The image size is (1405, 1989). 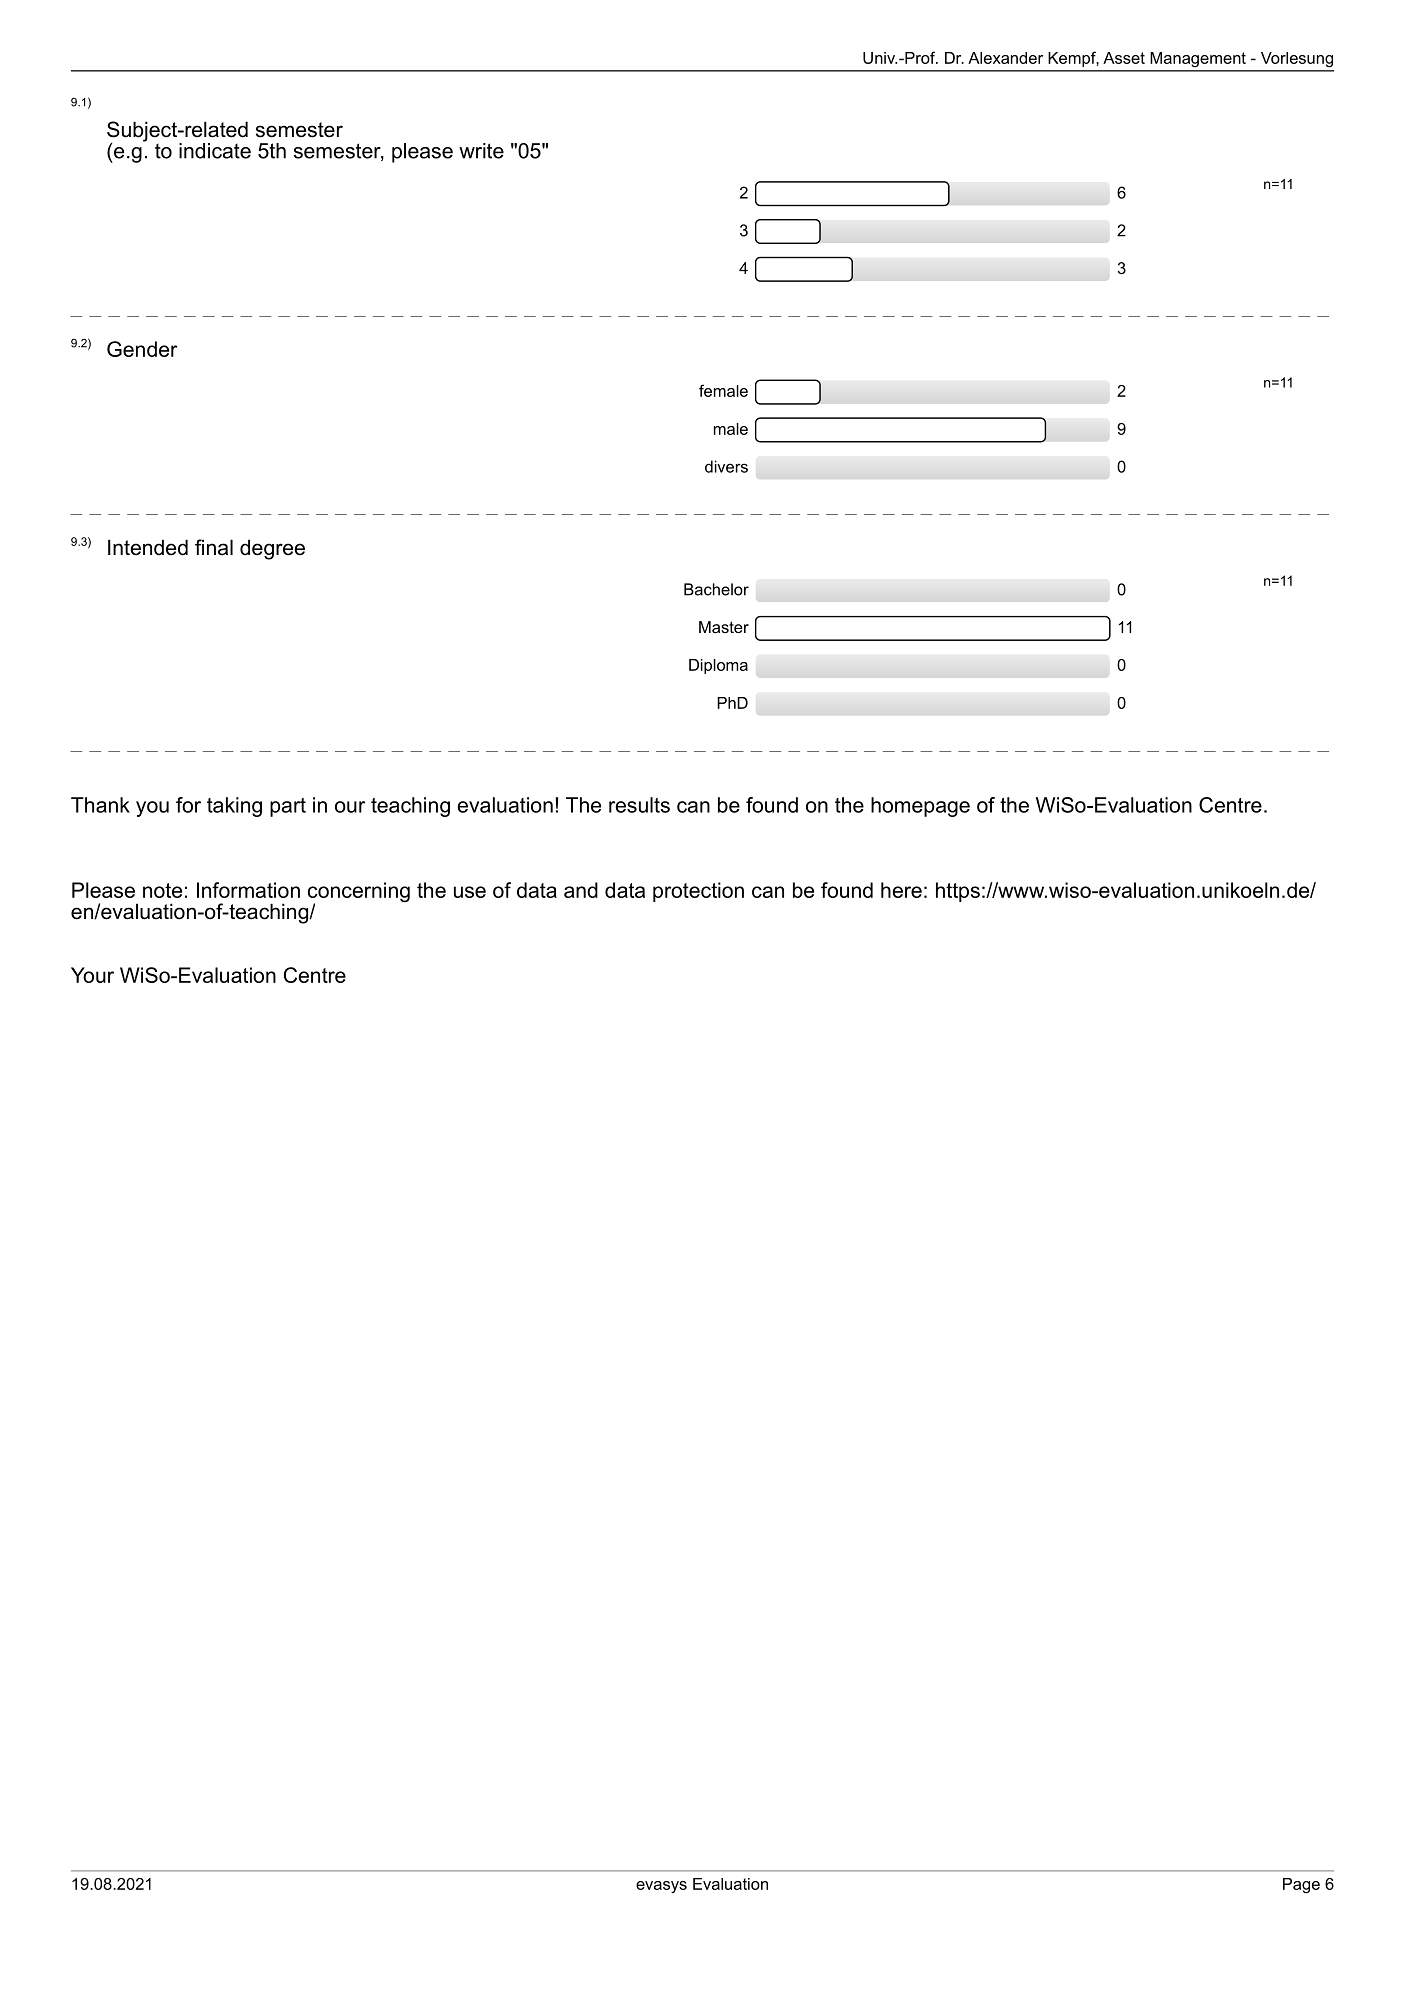 I want to click on divers, so click(x=726, y=466).
